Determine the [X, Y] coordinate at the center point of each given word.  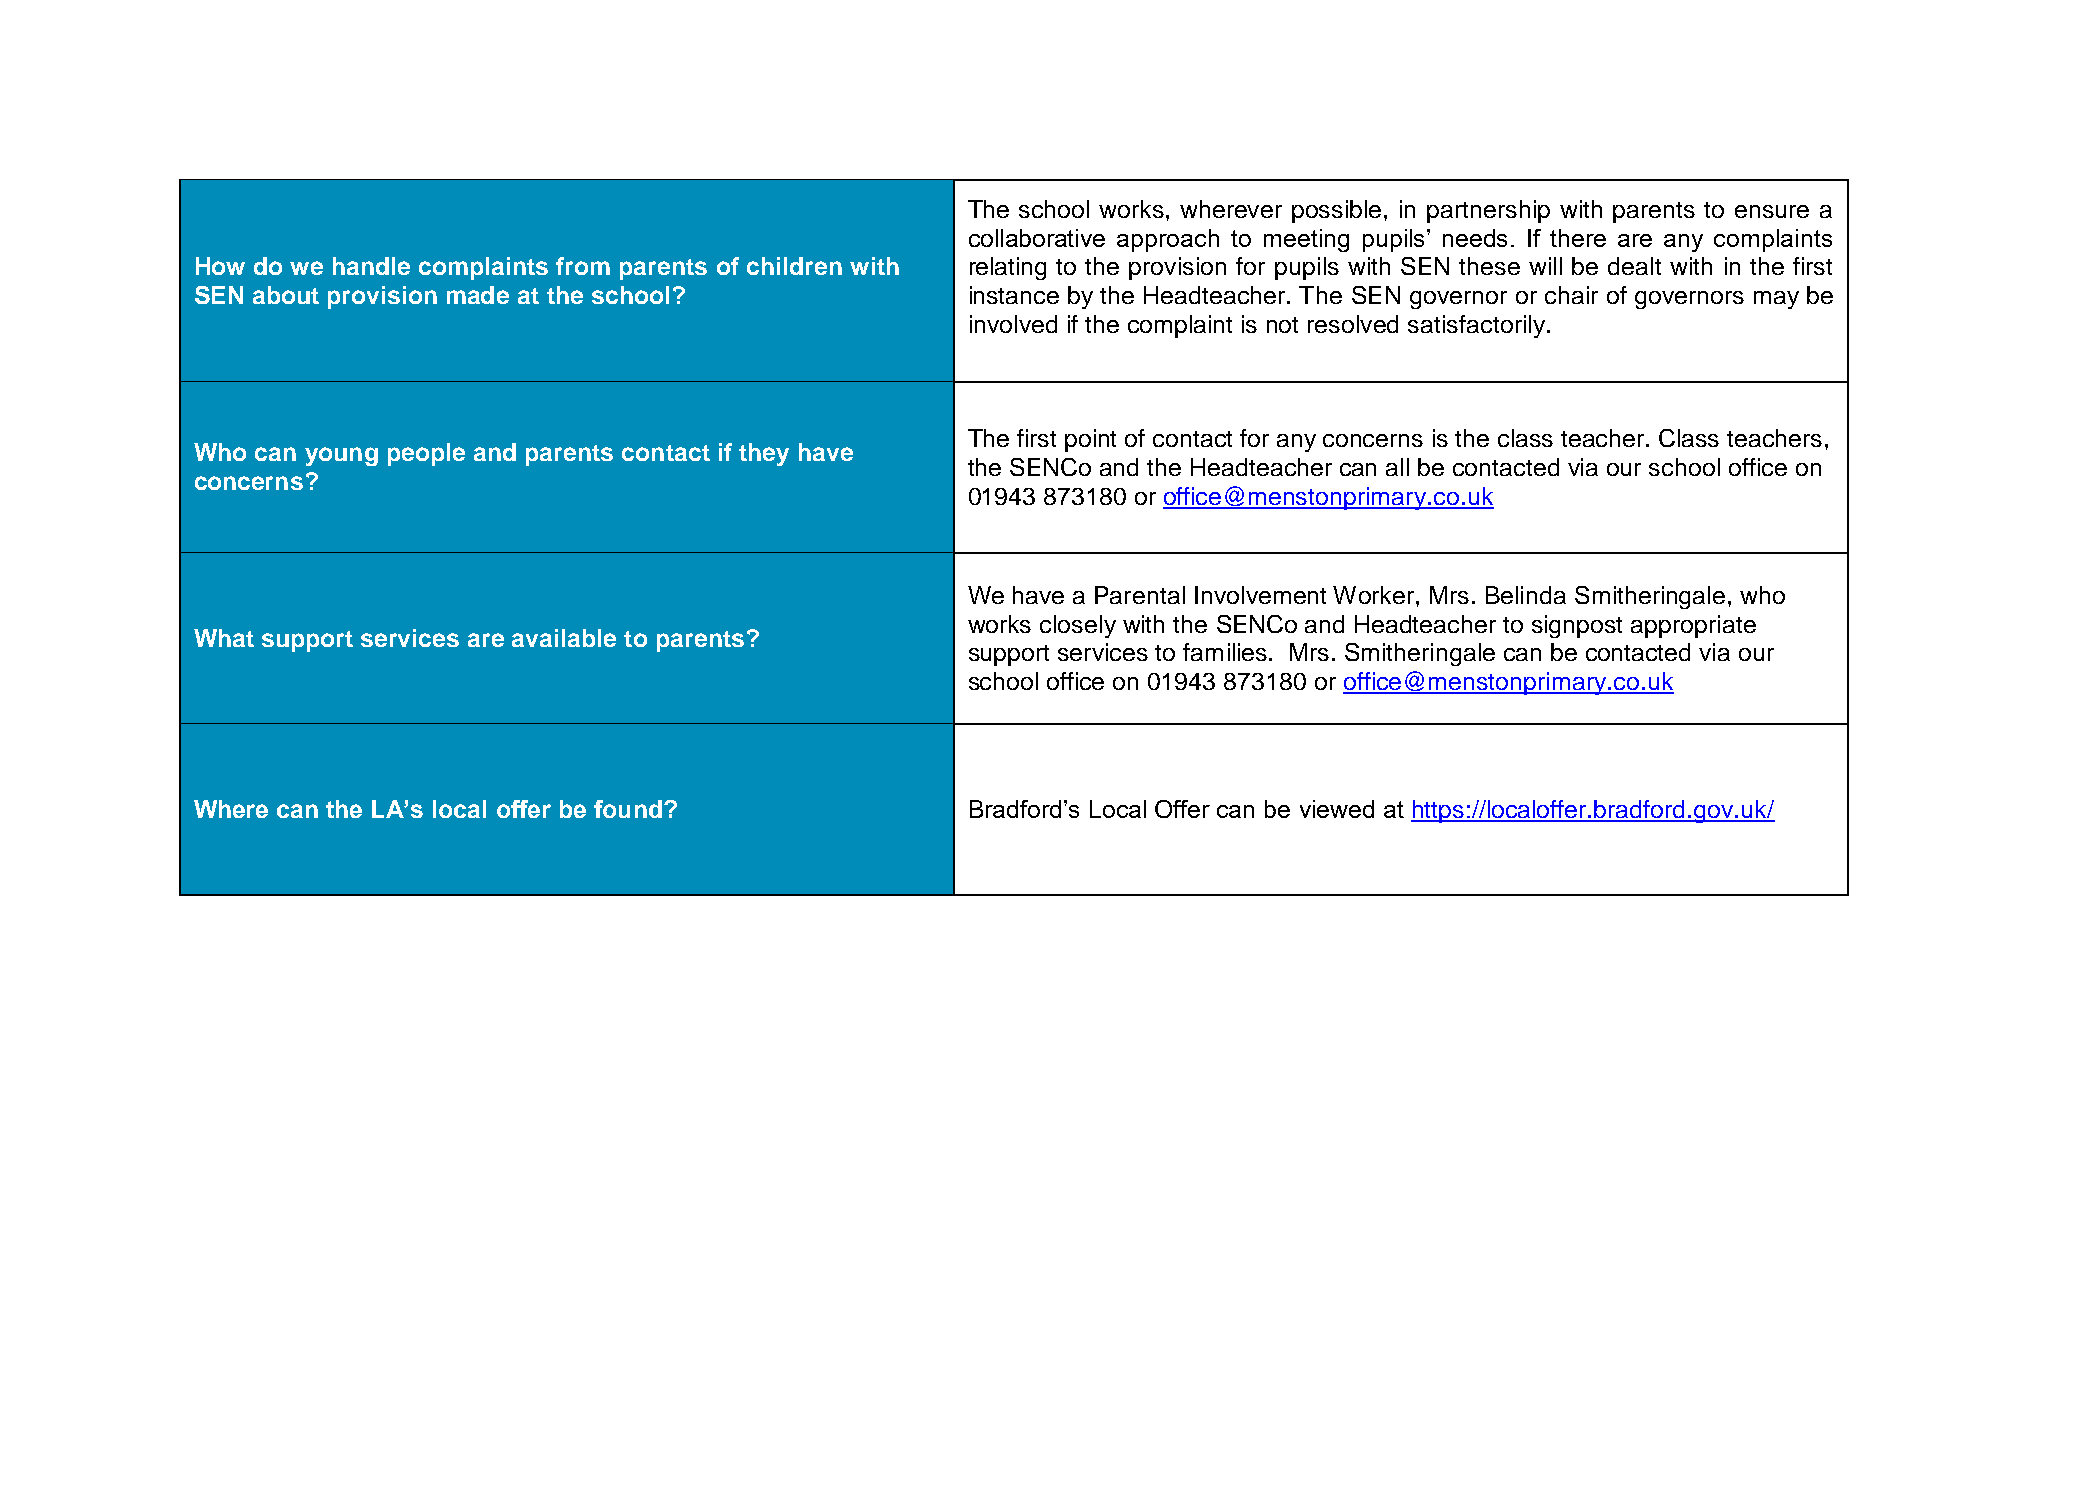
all [1397, 467]
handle [371, 266]
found [628, 809]
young [341, 456]
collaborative [1037, 238]
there [1578, 238]
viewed [1337, 809]
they [764, 454]
